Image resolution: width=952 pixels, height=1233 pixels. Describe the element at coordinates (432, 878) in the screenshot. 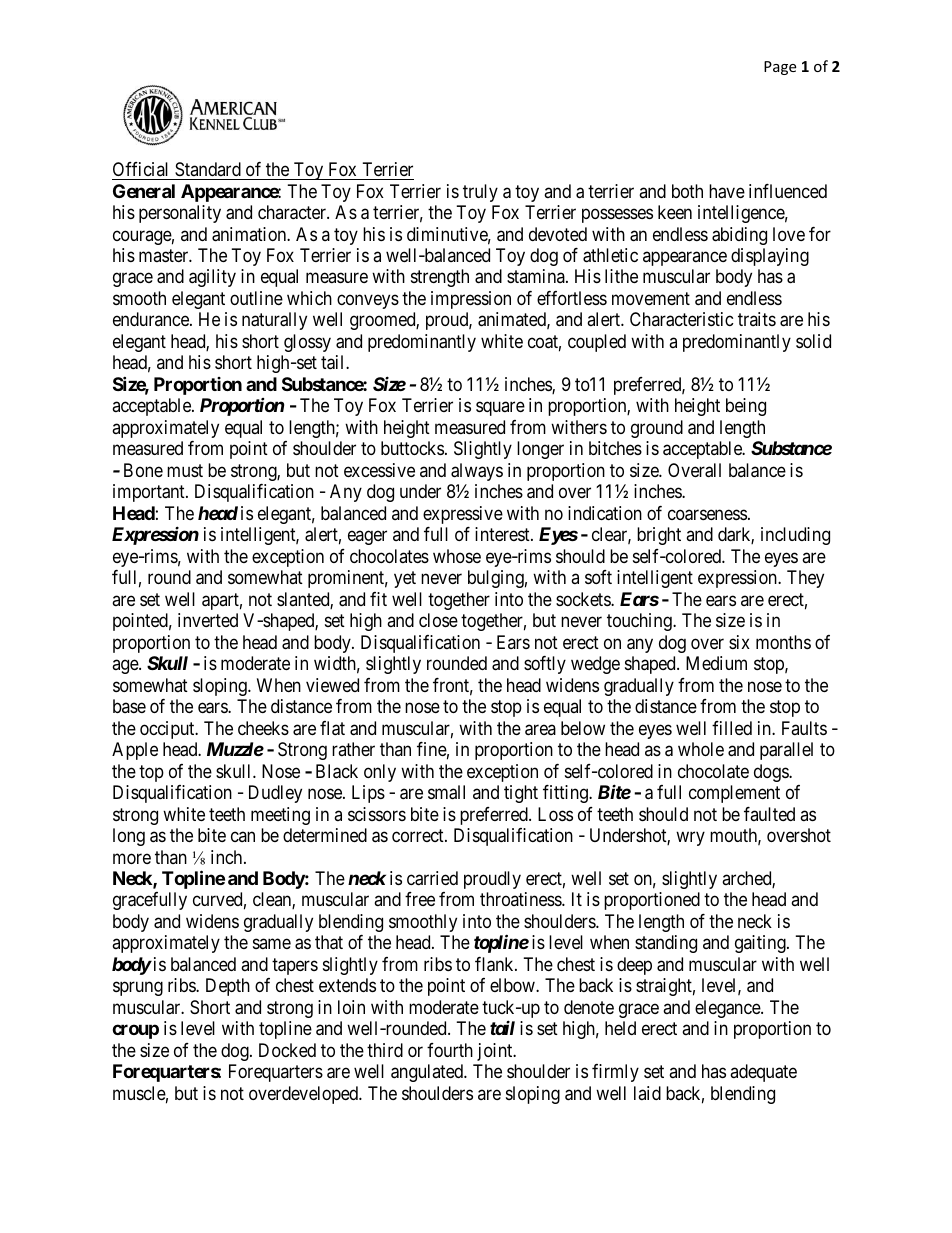

I see `carried` at that location.
